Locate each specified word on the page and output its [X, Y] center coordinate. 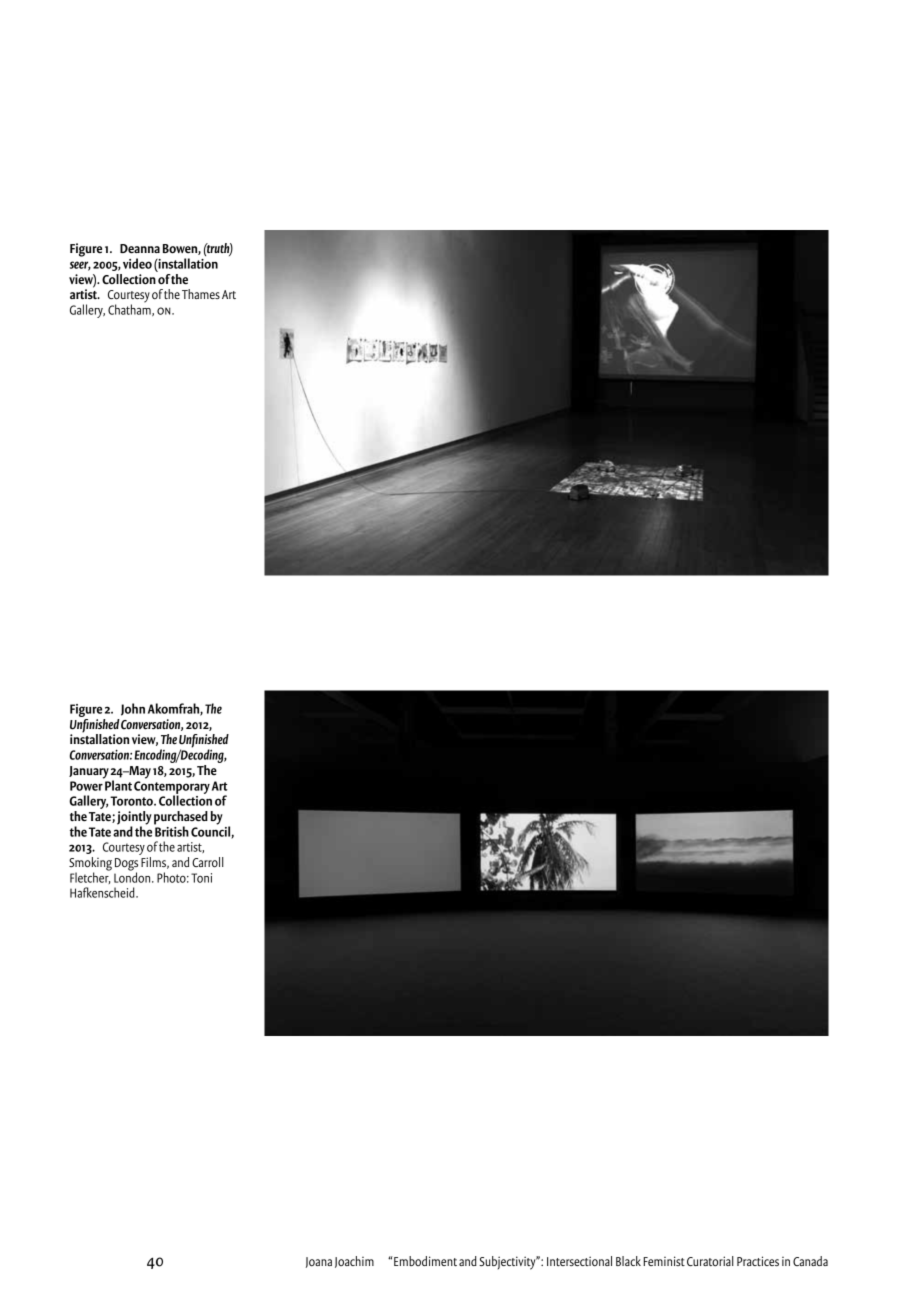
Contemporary [172, 788]
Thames [201, 294]
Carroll [208, 862]
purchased [181, 819]
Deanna [140, 249]
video [137, 263]
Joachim [354, 1262]
